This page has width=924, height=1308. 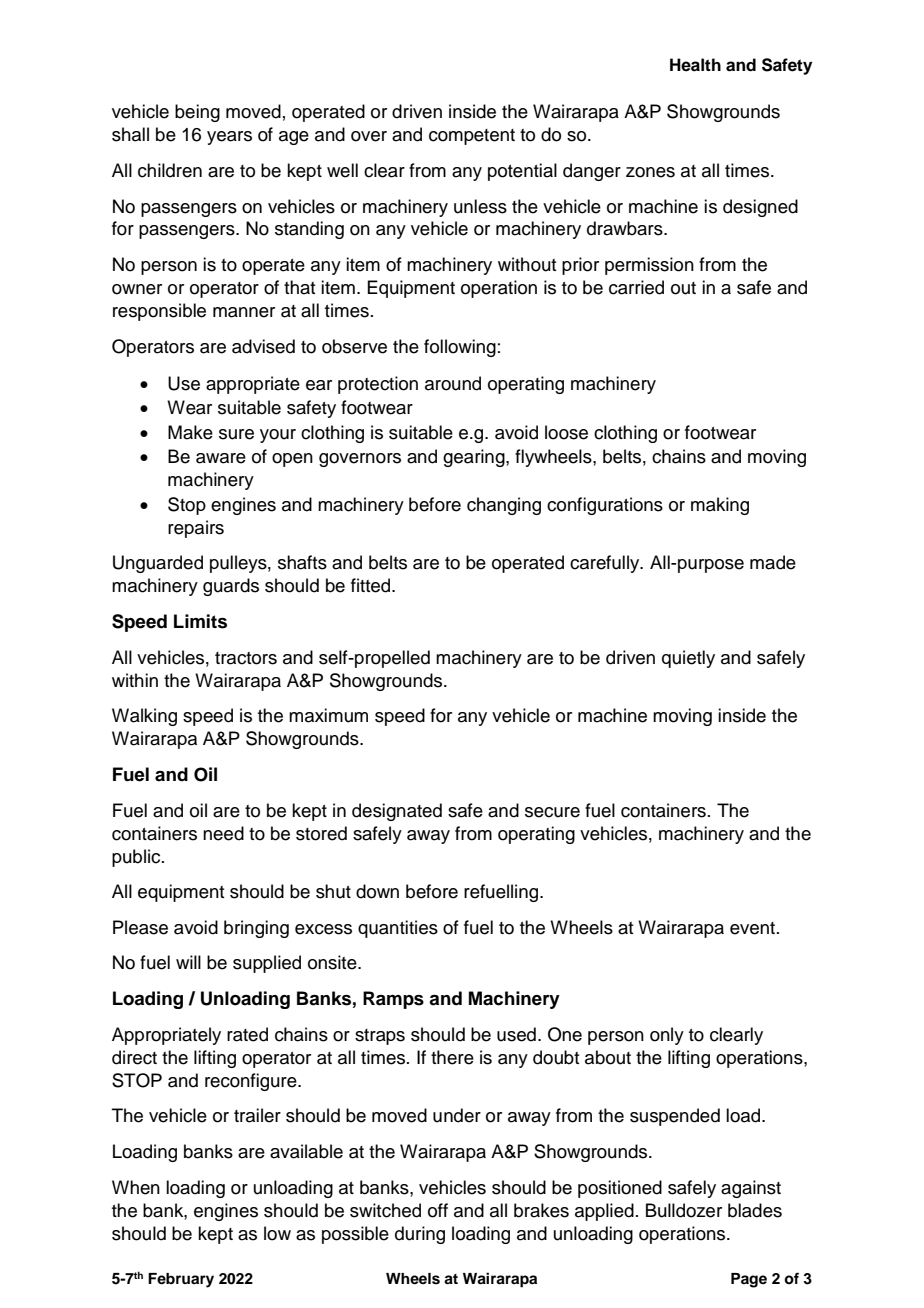 What do you see at coordinates (475, 458) in the page?
I see `gearing` at bounding box center [475, 458].
